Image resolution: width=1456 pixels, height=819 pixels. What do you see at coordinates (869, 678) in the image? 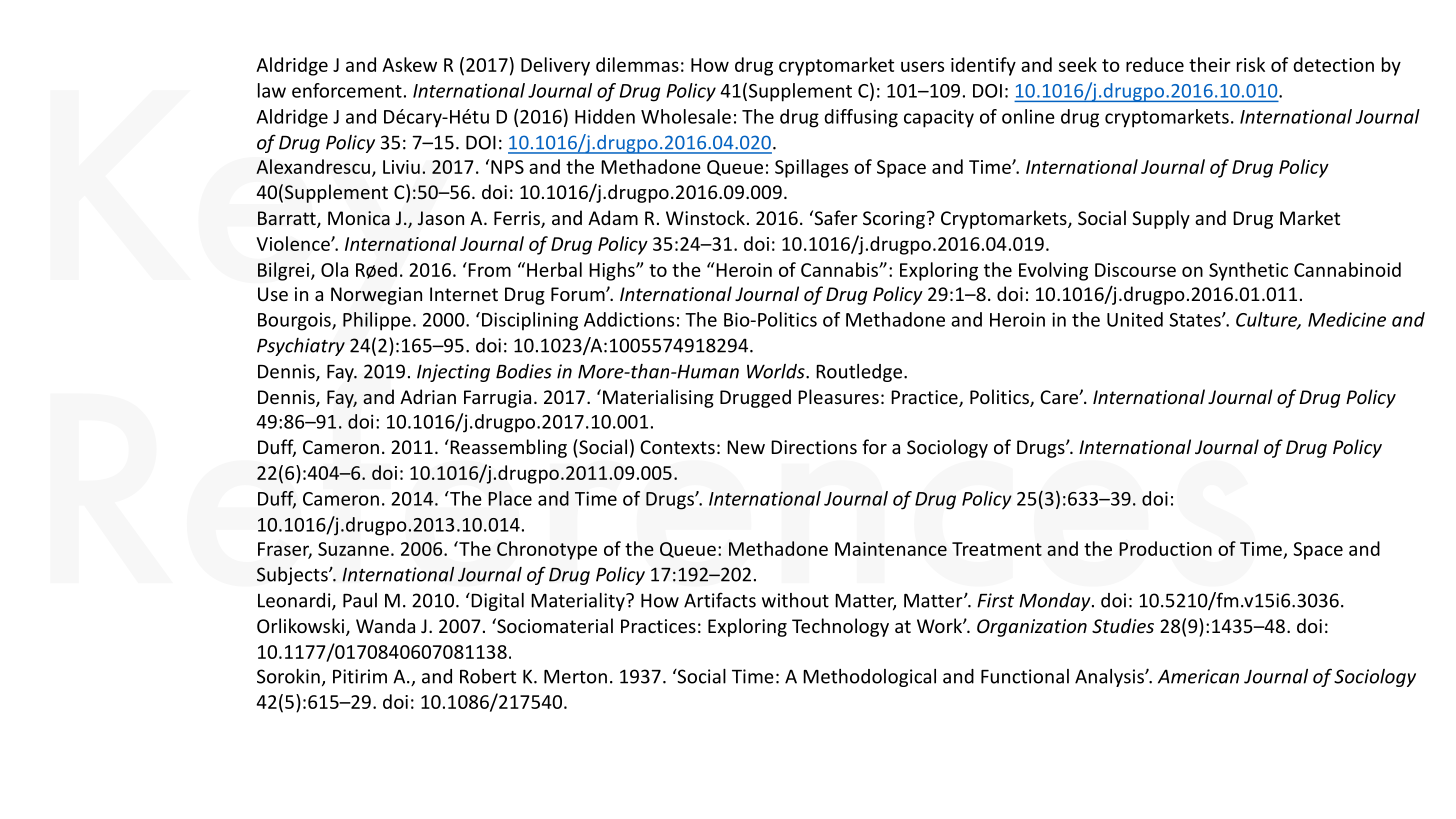
I see `Methodological` at bounding box center [869, 678].
